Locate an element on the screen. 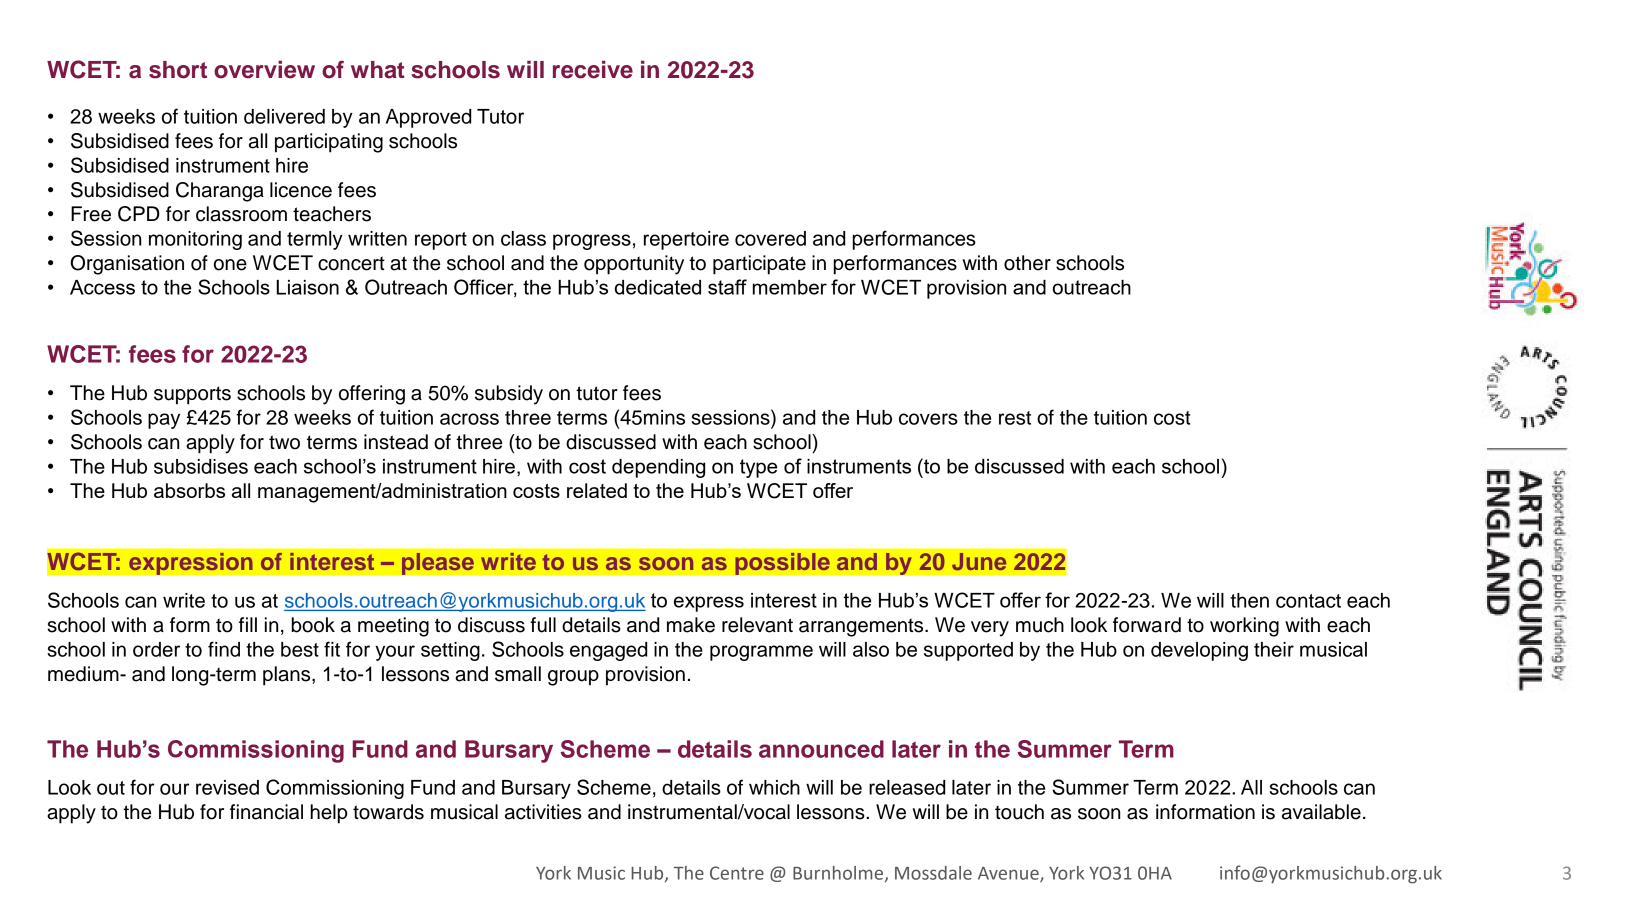 The height and width of the screenshot is (915, 1627). Avenue is located at coordinates (1009, 874).
